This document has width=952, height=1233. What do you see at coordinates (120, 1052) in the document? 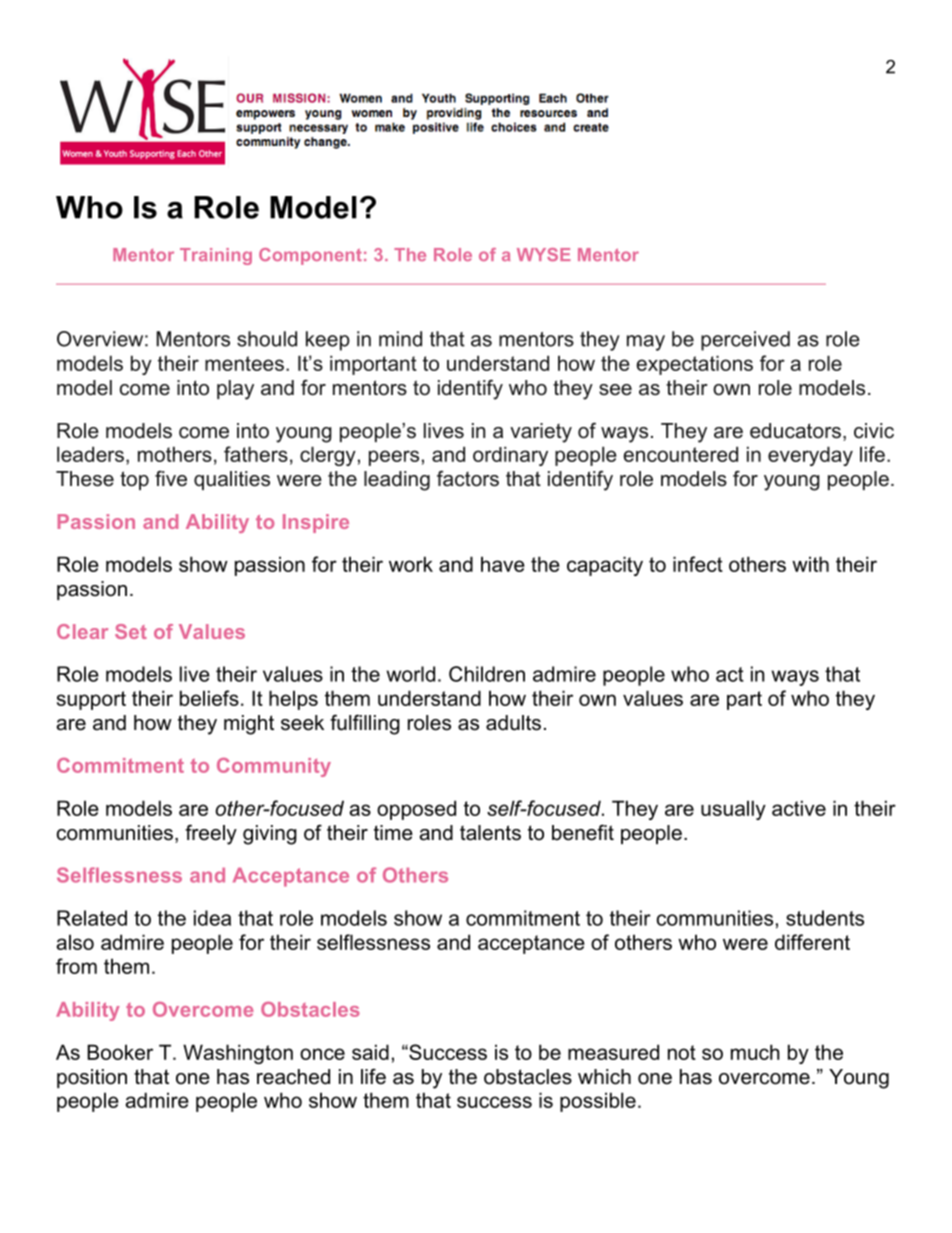
I see `Booker` at bounding box center [120, 1052].
